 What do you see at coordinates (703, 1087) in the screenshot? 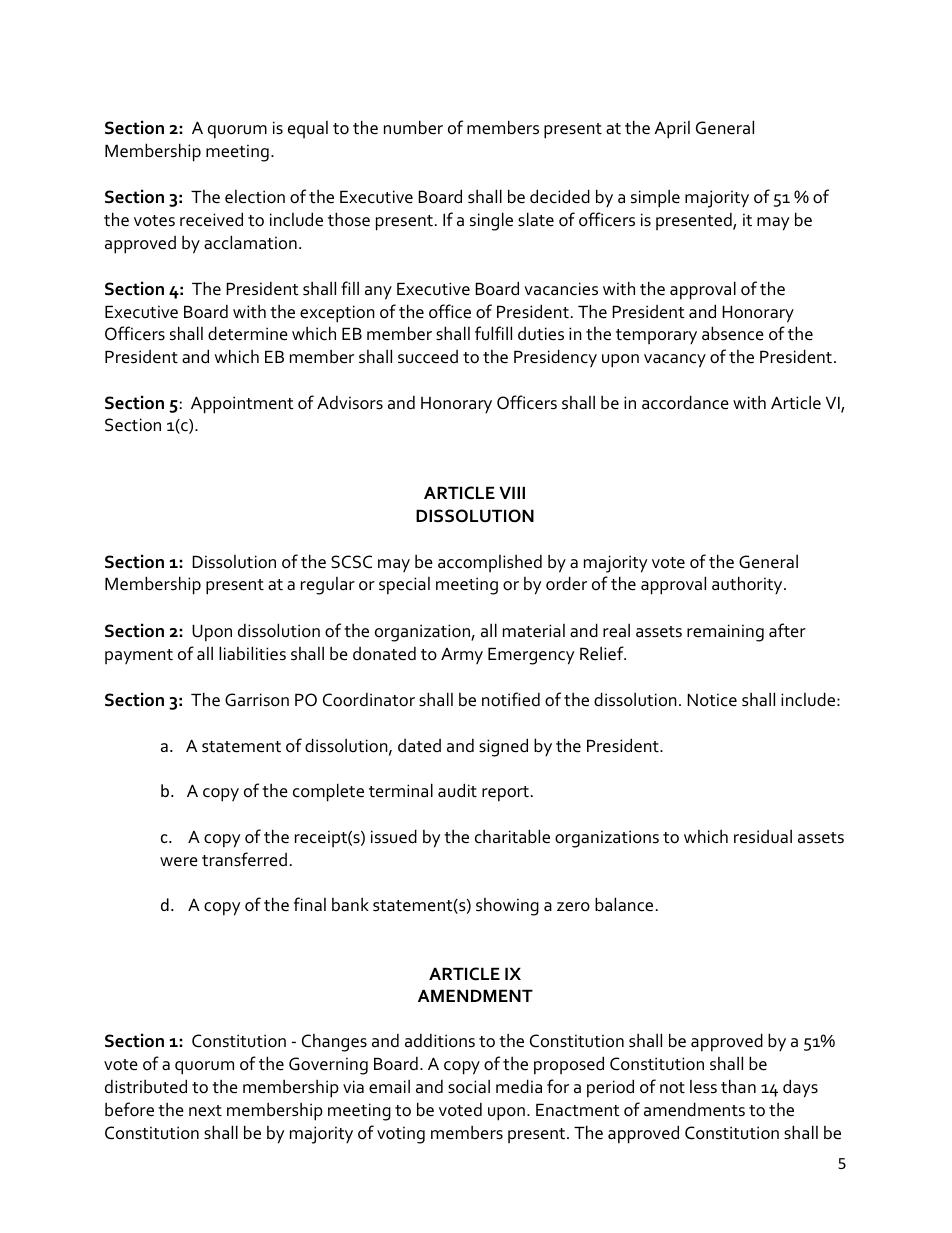
I see `less` at bounding box center [703, 1087].
